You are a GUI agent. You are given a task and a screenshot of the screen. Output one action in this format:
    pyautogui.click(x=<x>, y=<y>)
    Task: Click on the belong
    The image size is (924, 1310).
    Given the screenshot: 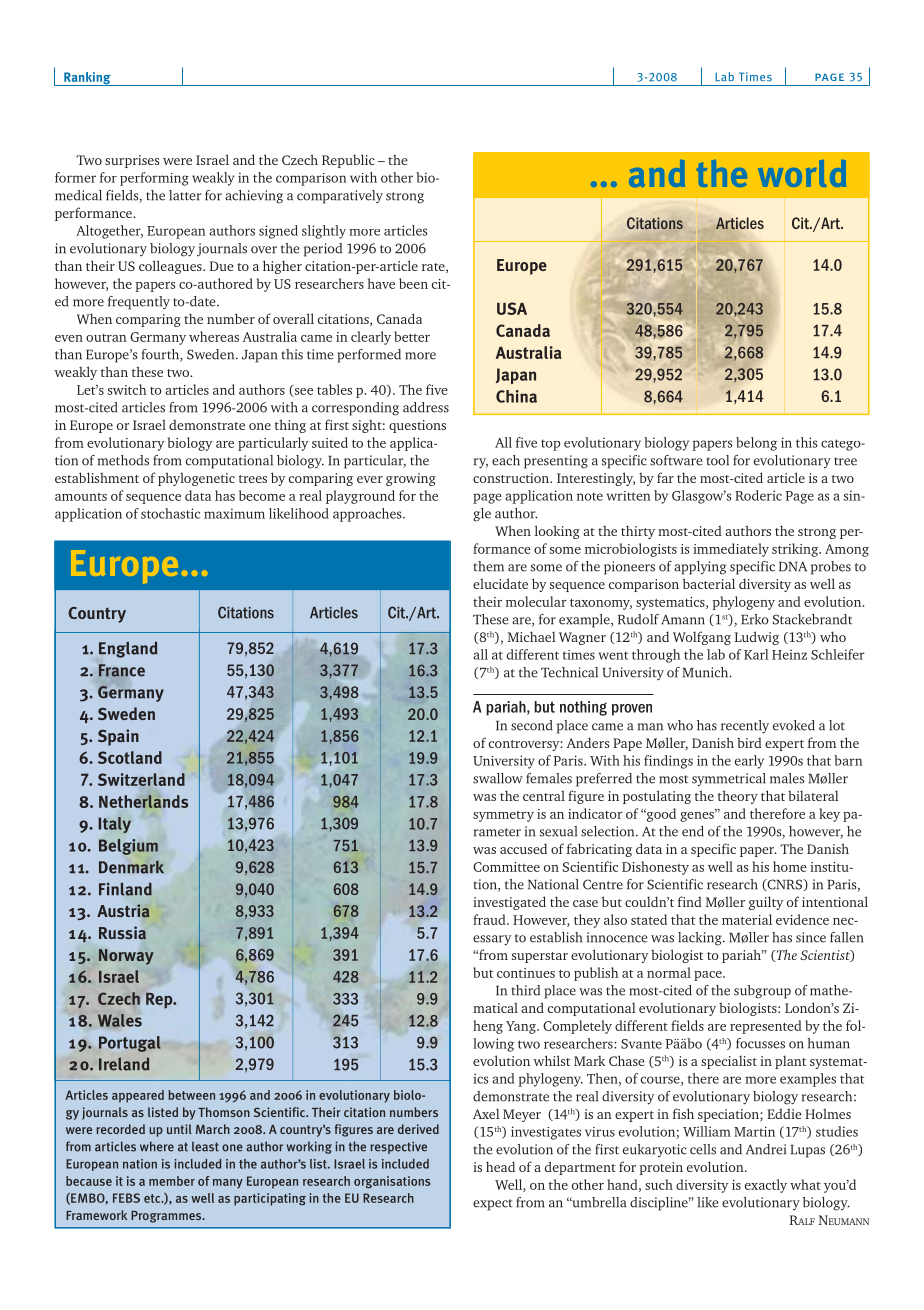 What is the action you would take?
    pyautogui.click(x=756, y=444)
